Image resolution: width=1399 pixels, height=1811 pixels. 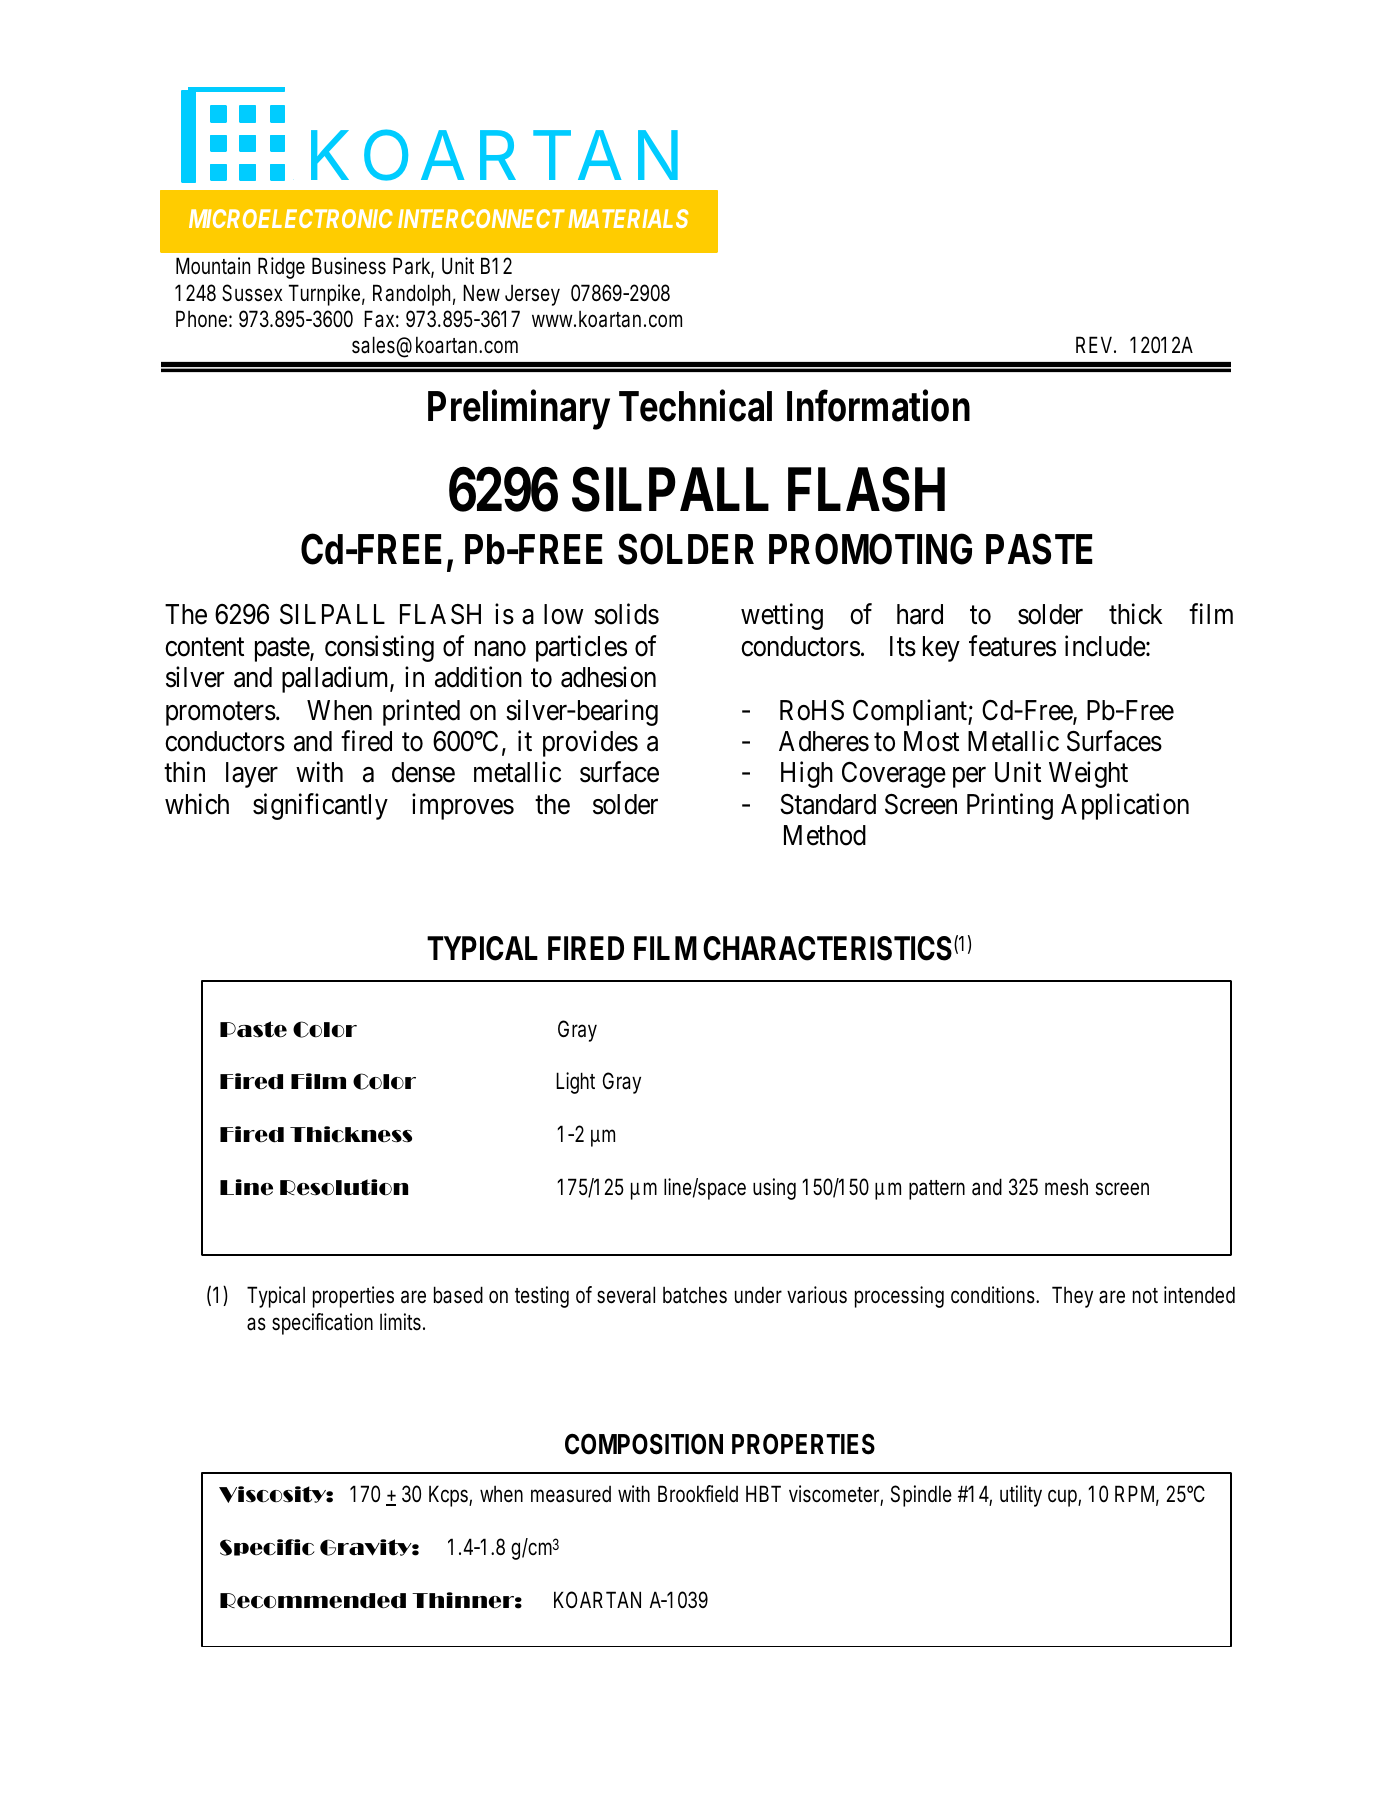 What do you see at coordinates (1096, 344) in the page?
I see `REV` at bounding box center [1096, 344].
